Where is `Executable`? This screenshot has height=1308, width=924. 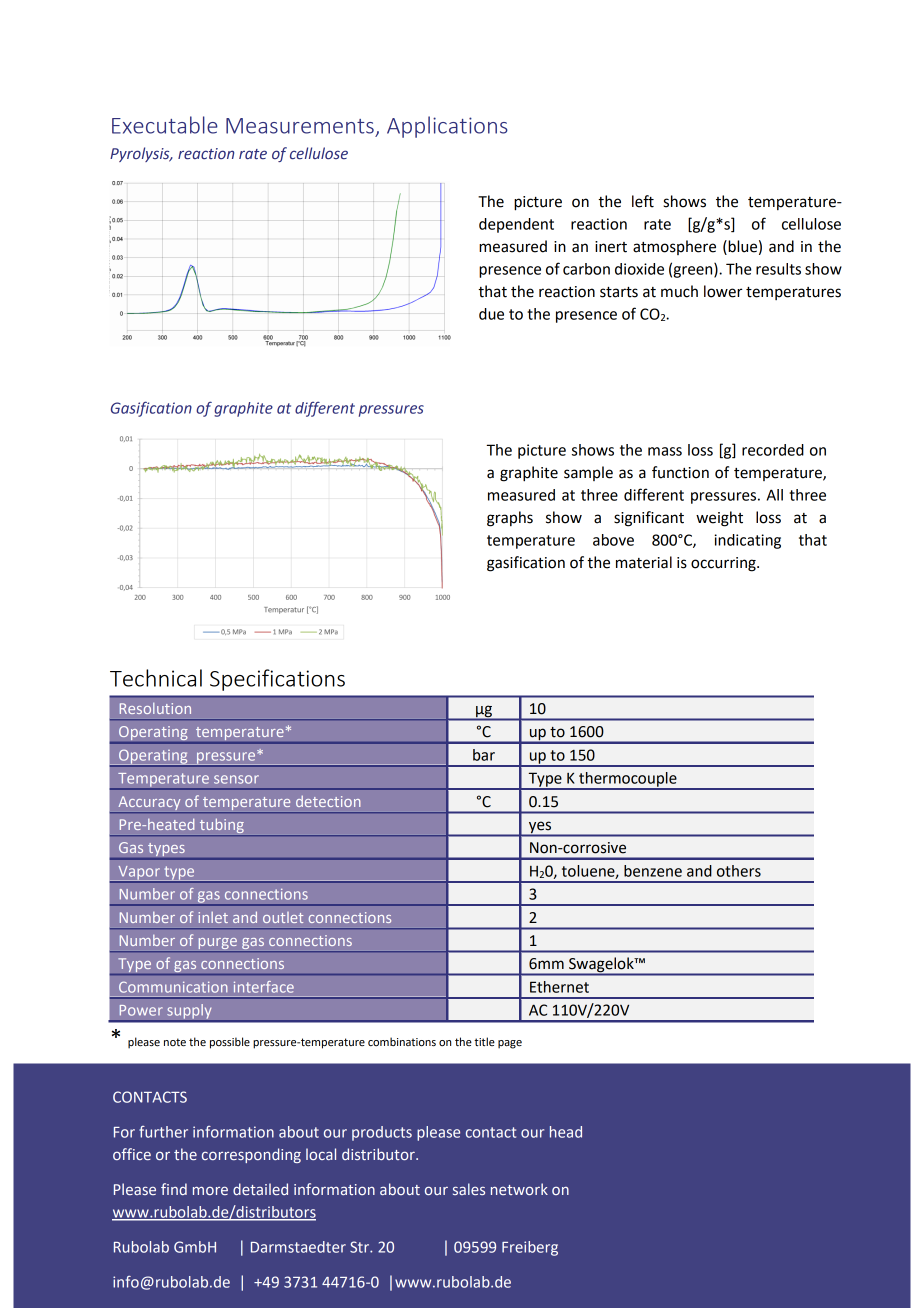 Executable is located at coordinates (165, 125).
